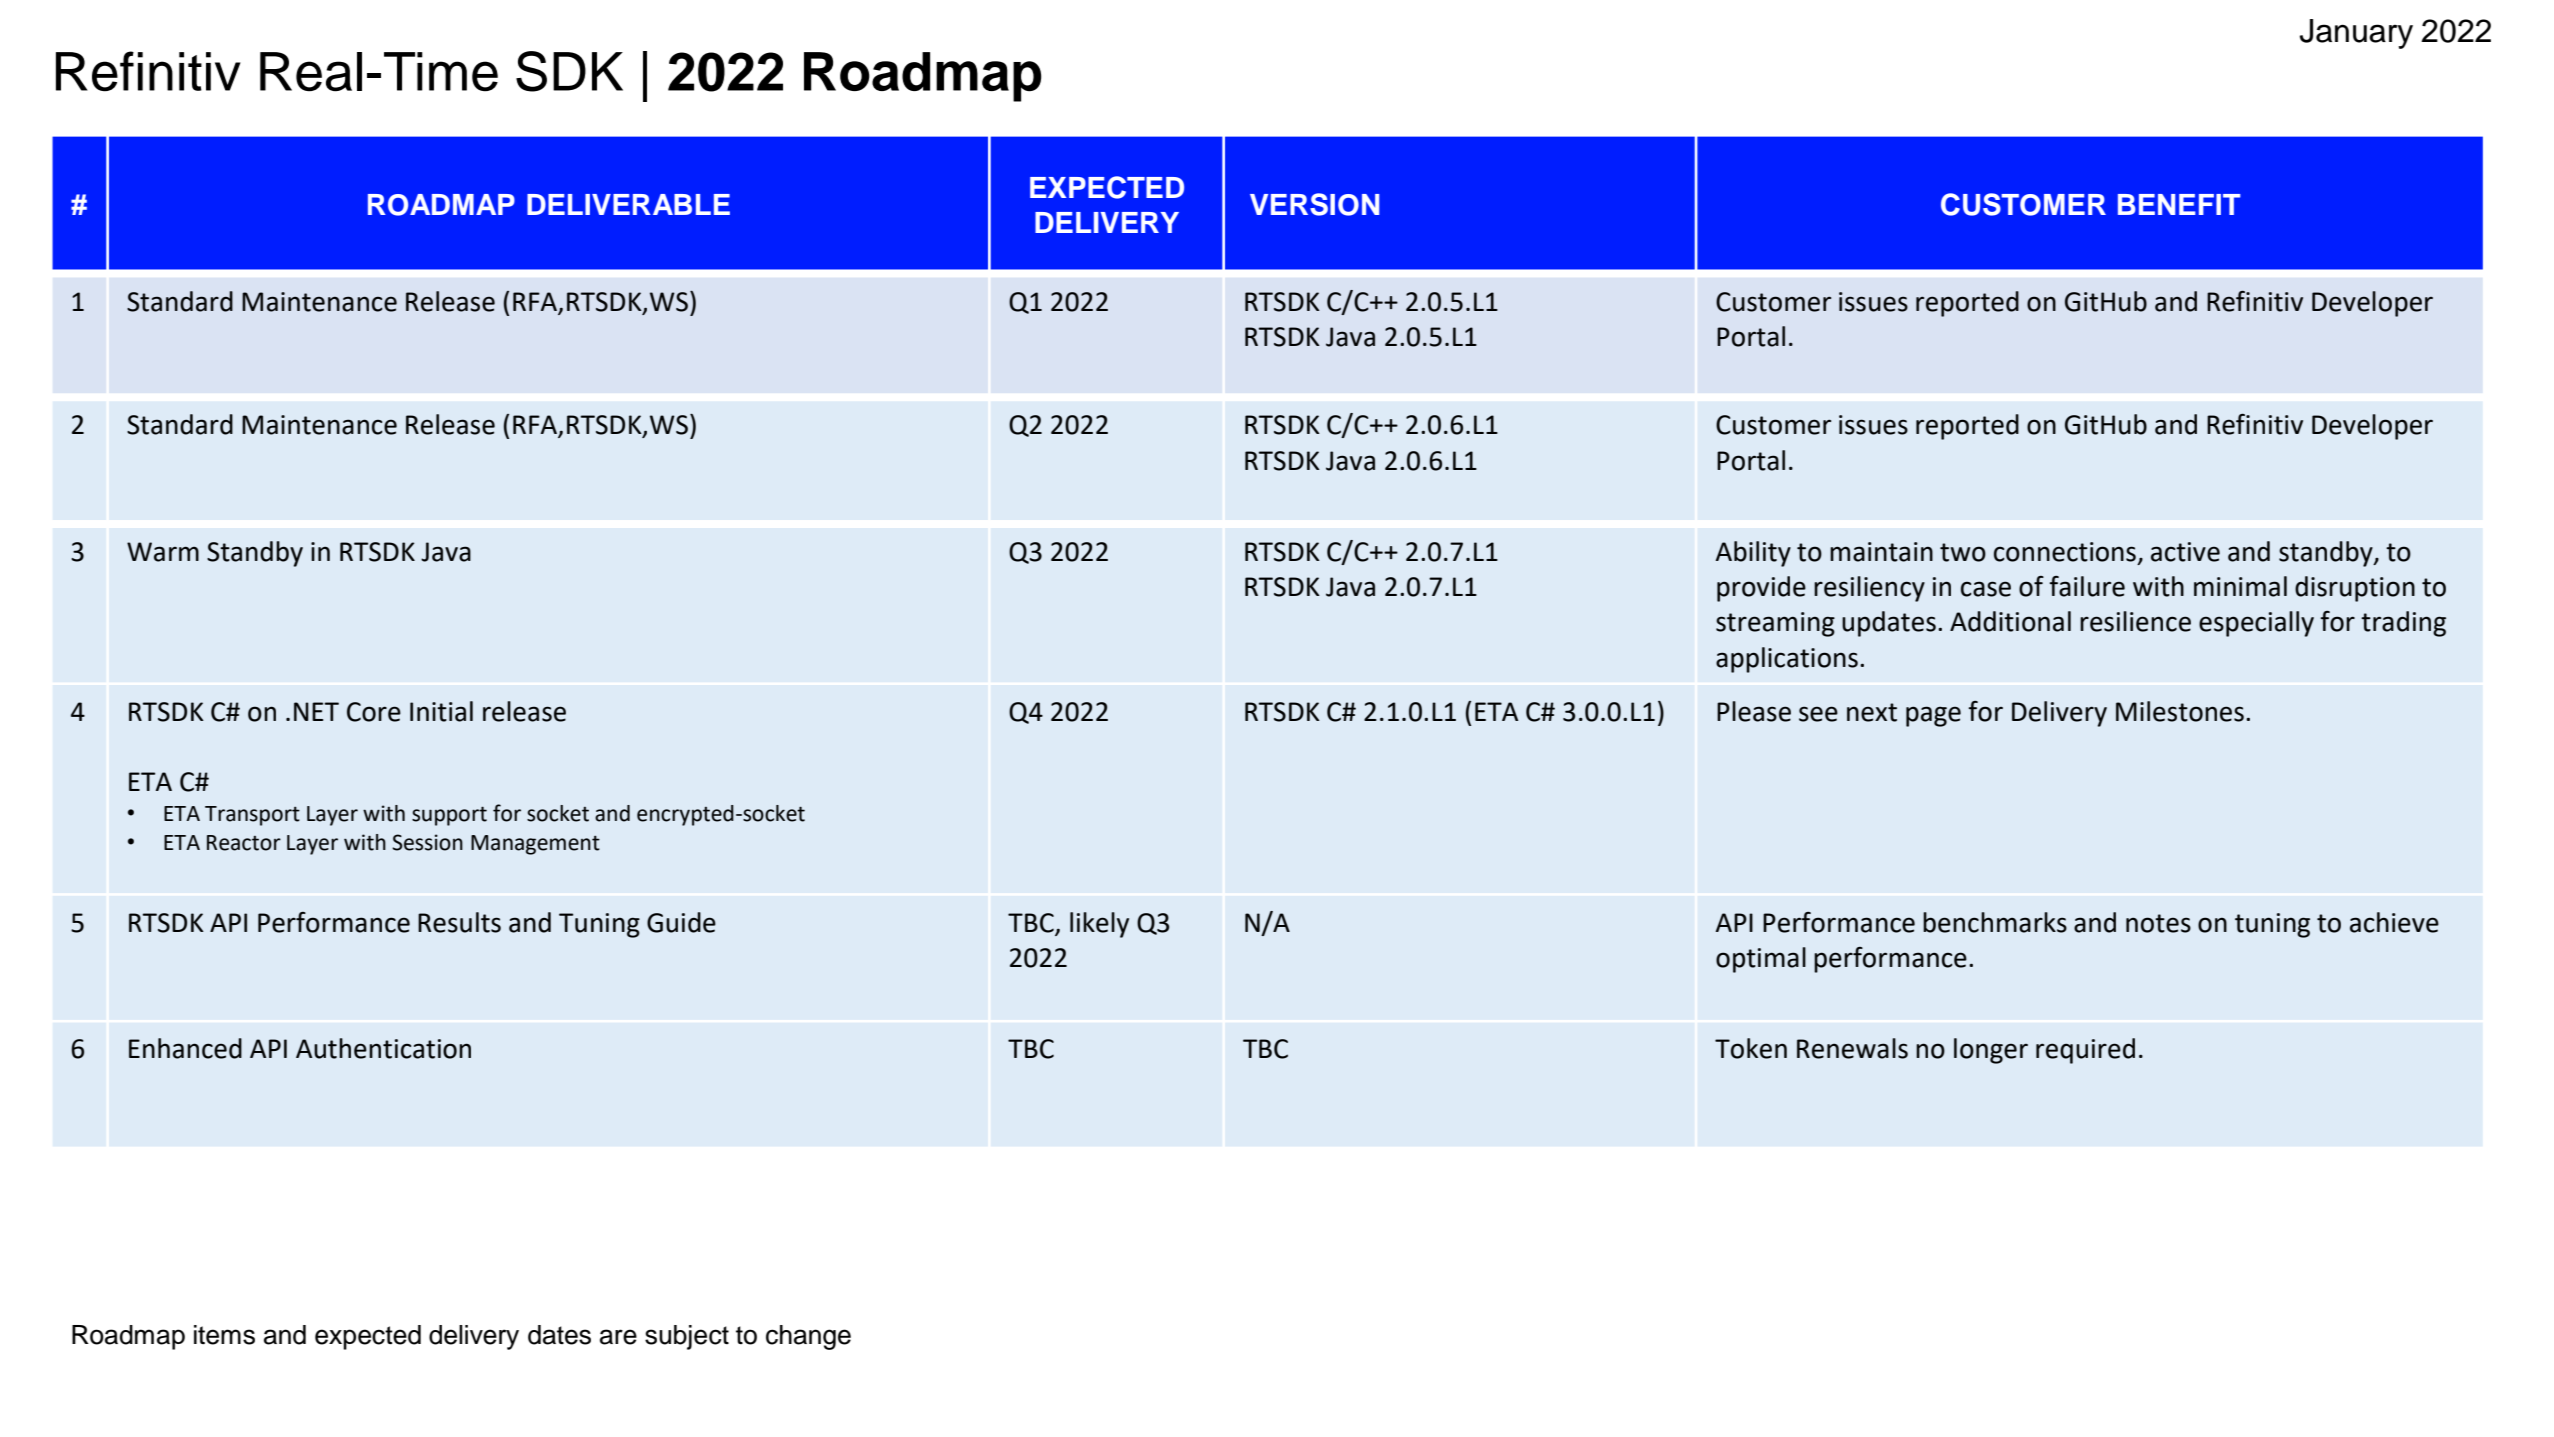  What do you see at coordinates (628, 204) in the page?
I see `DELIVERABLE` at bounding box center [628, 204].
